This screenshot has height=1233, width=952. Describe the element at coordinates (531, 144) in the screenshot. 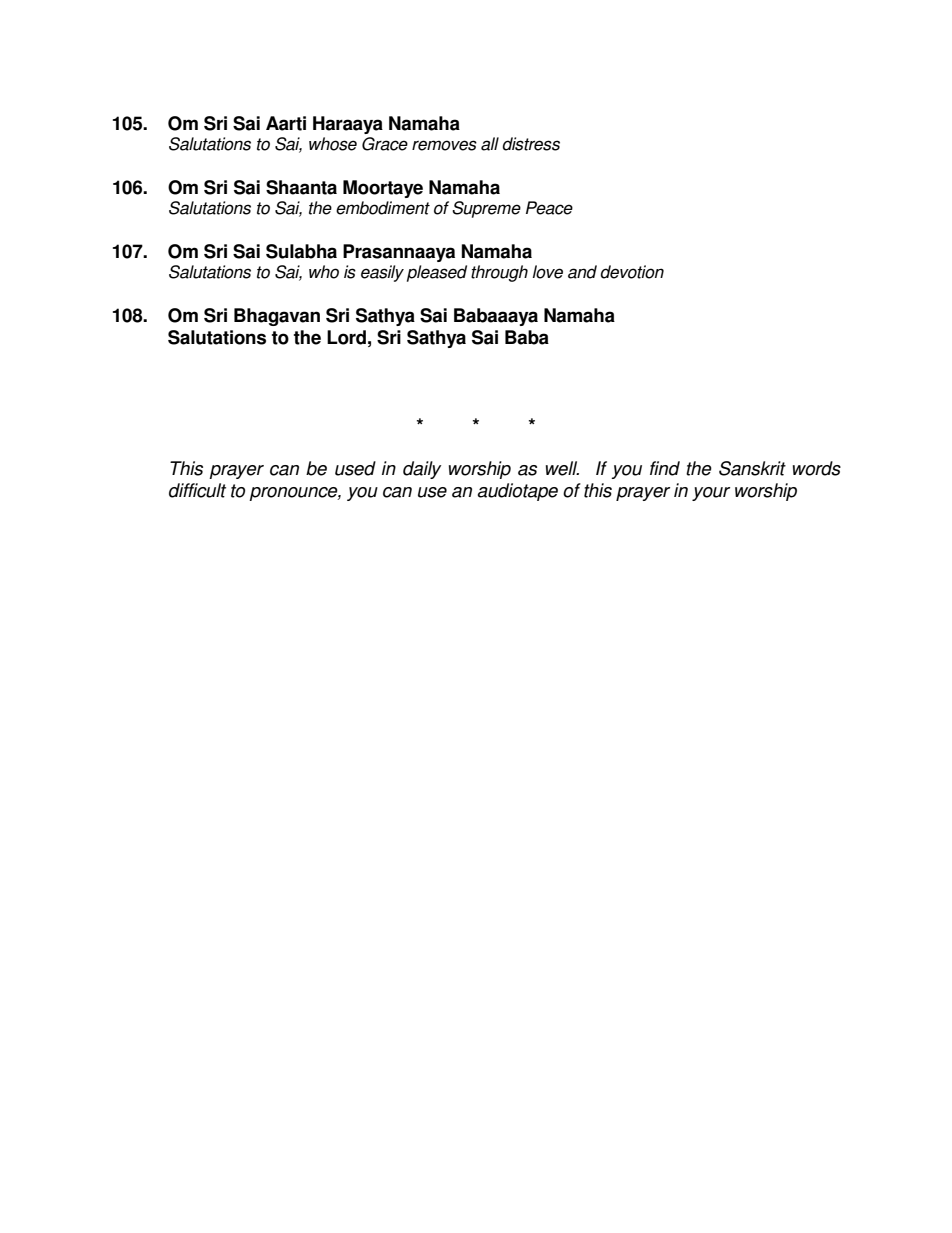

I see `distress` at that location.
